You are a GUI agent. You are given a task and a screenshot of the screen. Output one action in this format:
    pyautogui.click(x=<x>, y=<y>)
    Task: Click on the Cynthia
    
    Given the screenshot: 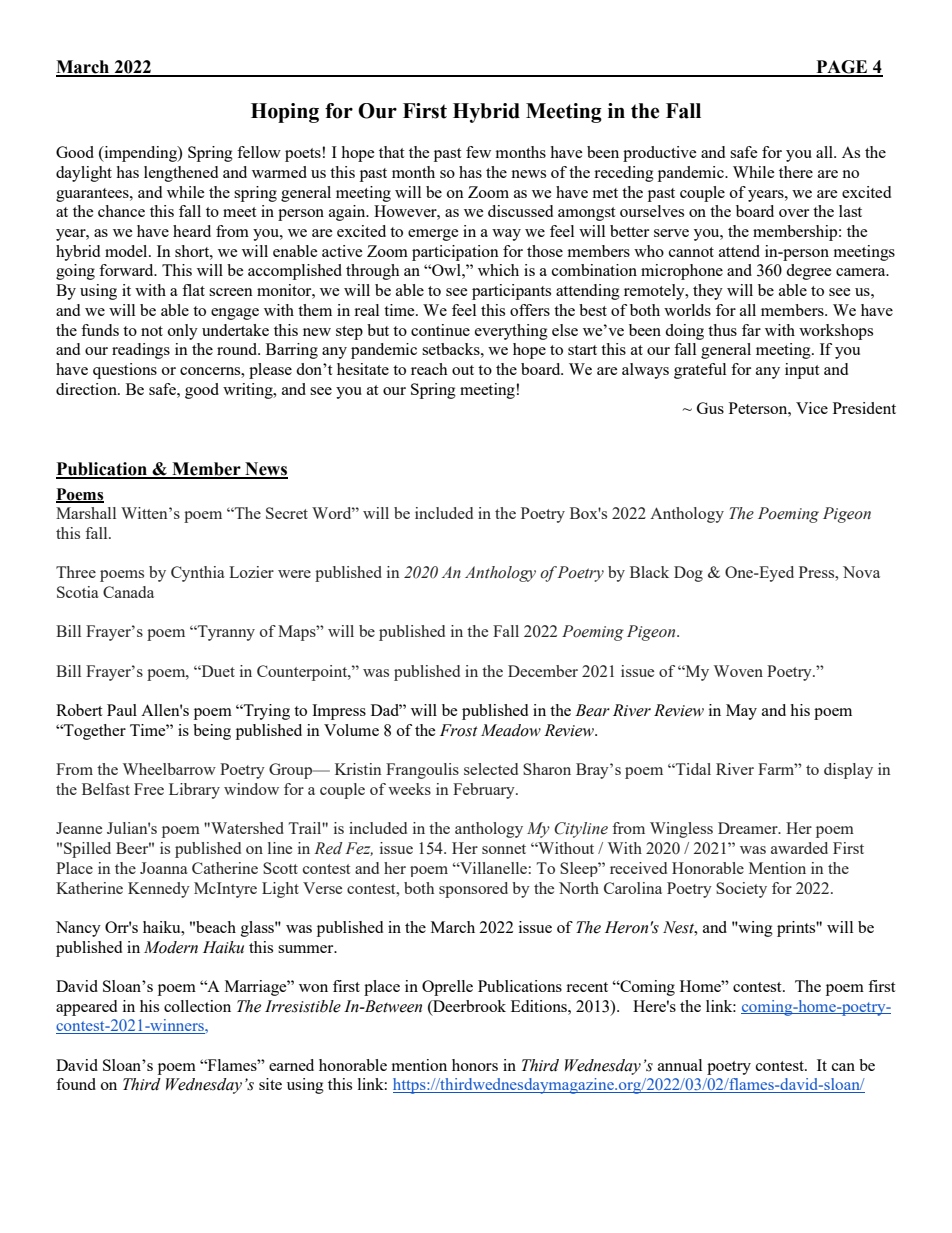 What is the action you would take?
    pyautogui.click(x=198, y=574)
